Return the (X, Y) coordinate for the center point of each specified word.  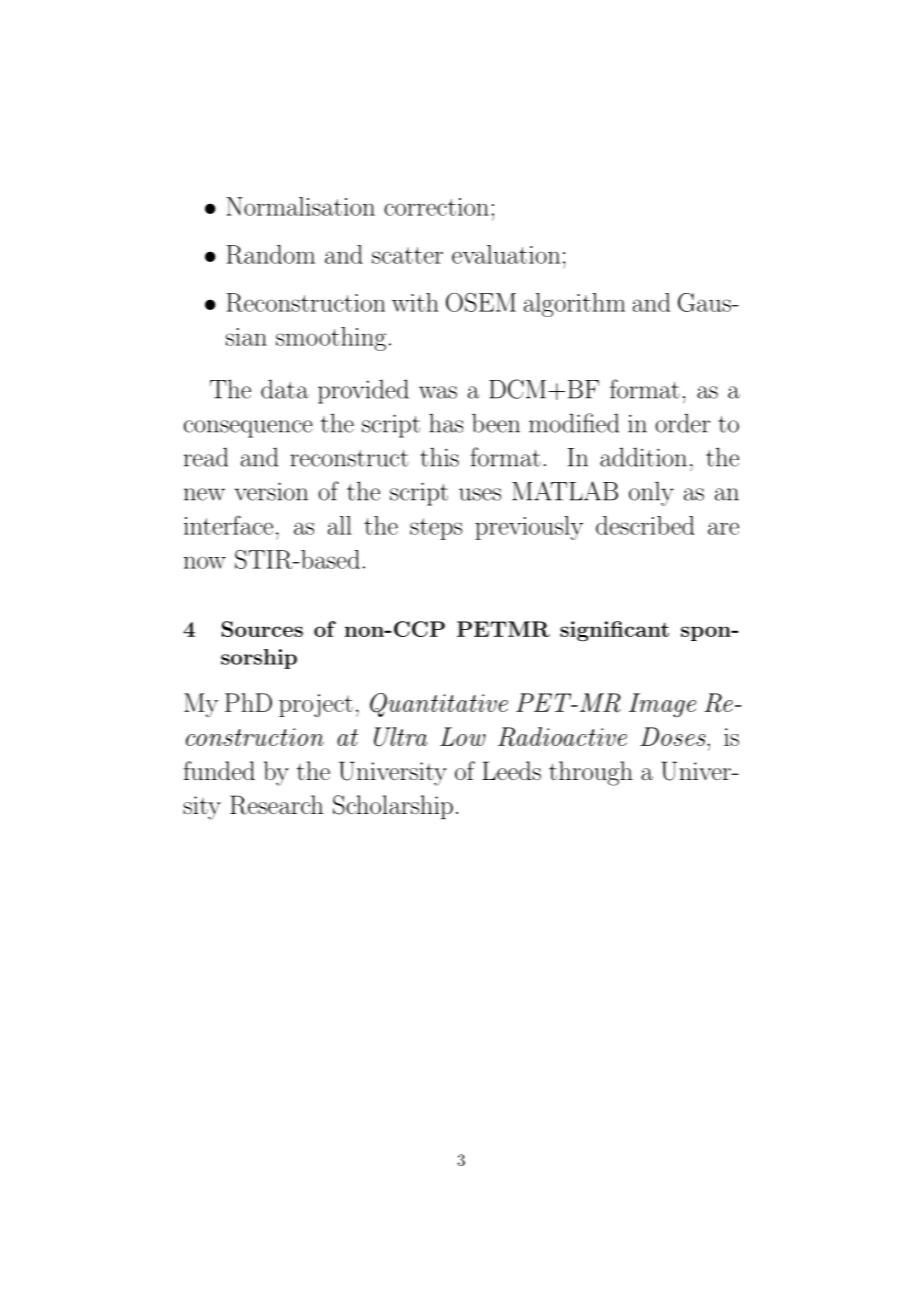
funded (219, 770)
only (651, 493)
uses (480, 494)
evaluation (506, 254)
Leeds (511, 770)
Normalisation (300, 206)
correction (436, 207)
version (271, 491)
